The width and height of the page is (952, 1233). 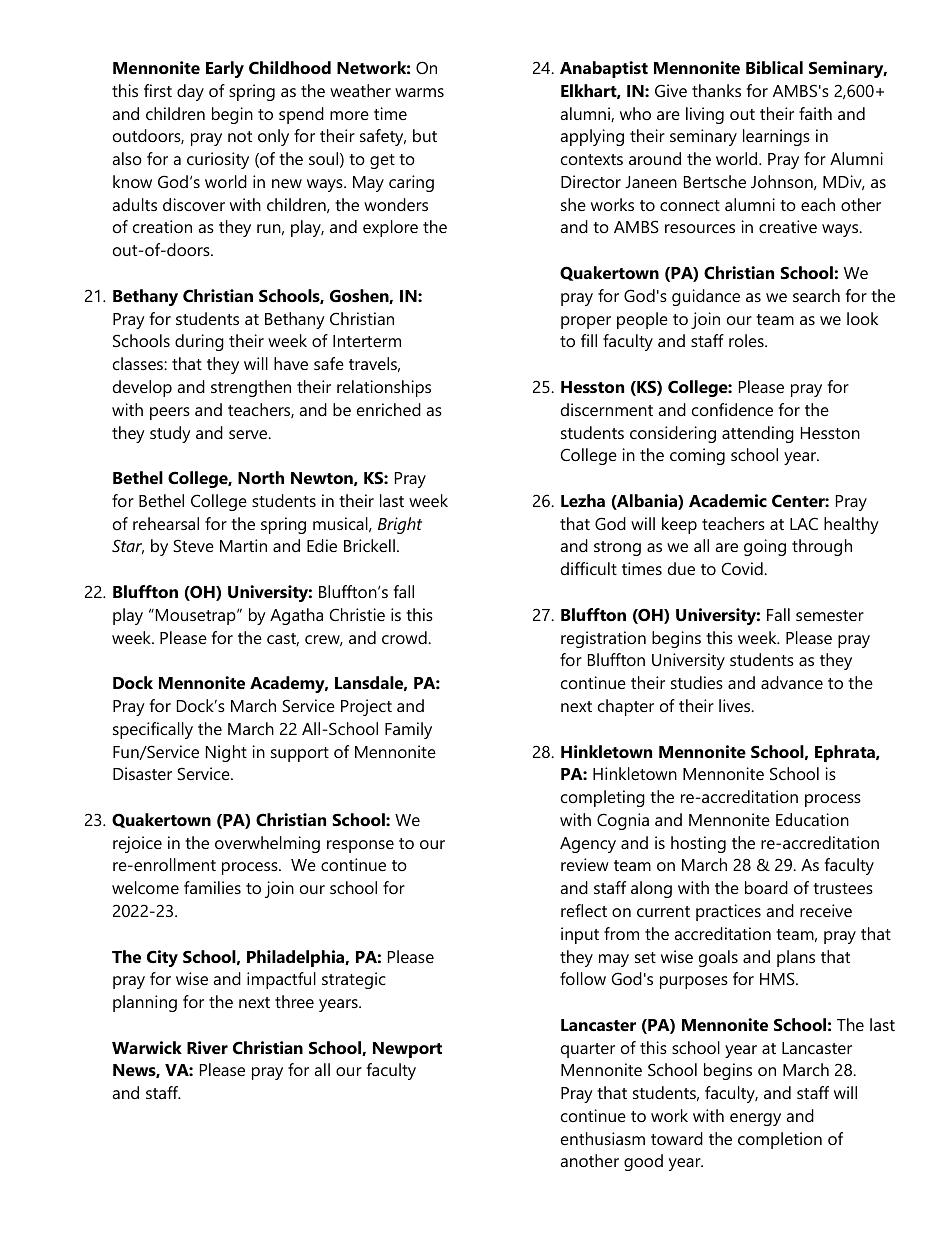 I want to click on during, so click(x=199, y=342).
